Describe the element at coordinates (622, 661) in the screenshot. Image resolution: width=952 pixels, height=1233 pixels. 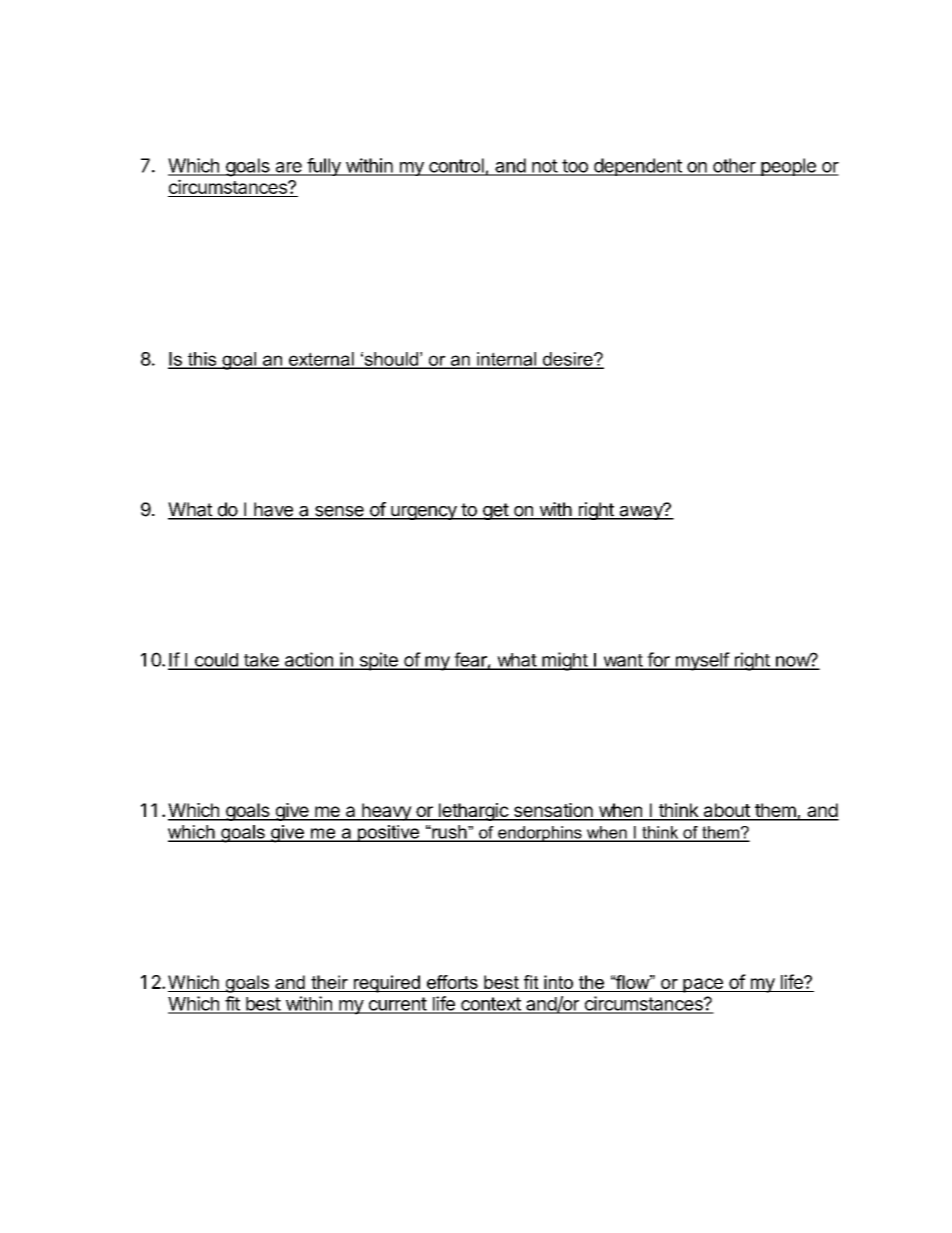
I see `want` at that location.
